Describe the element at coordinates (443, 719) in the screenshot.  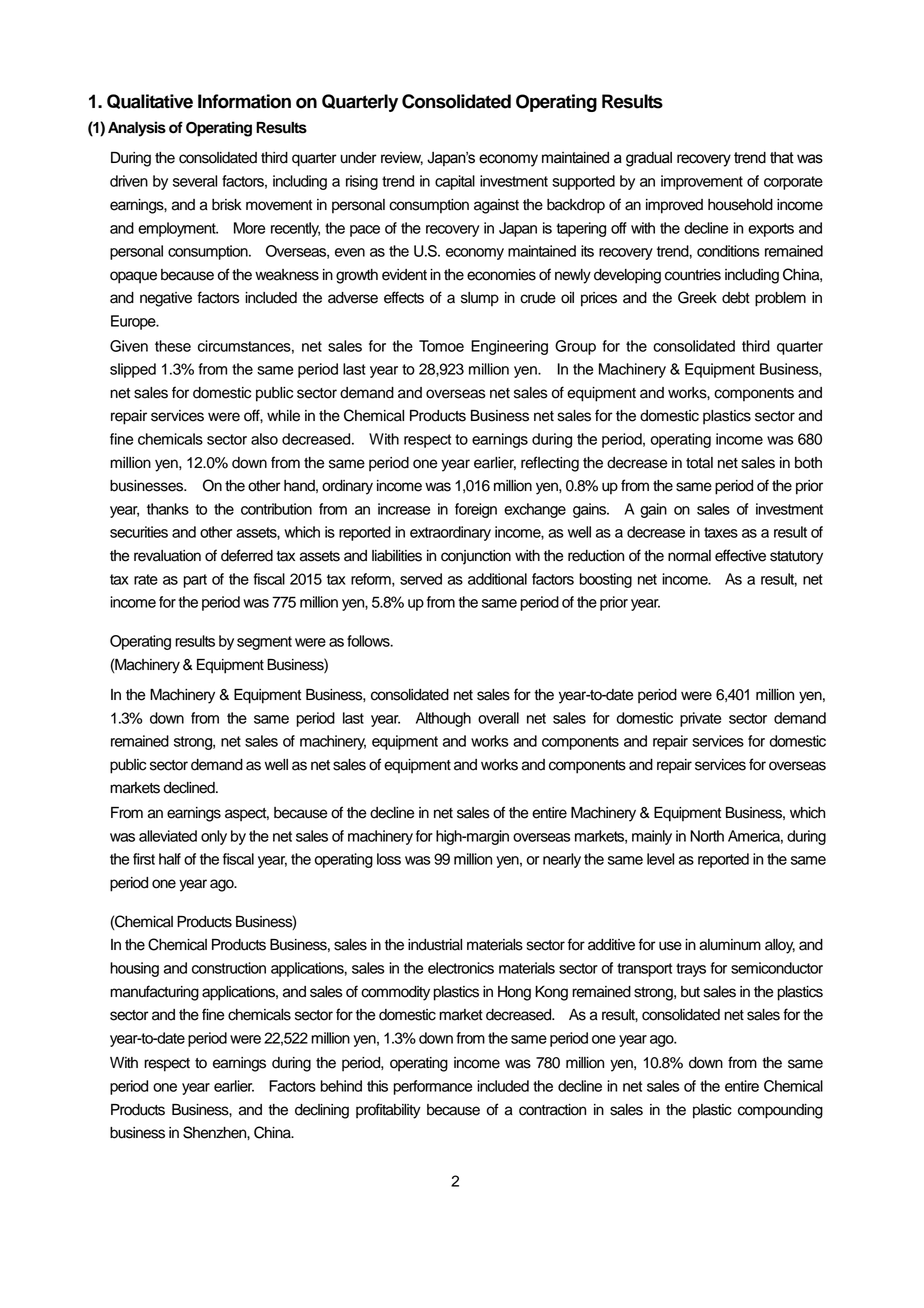
I see `Although` at that location.
